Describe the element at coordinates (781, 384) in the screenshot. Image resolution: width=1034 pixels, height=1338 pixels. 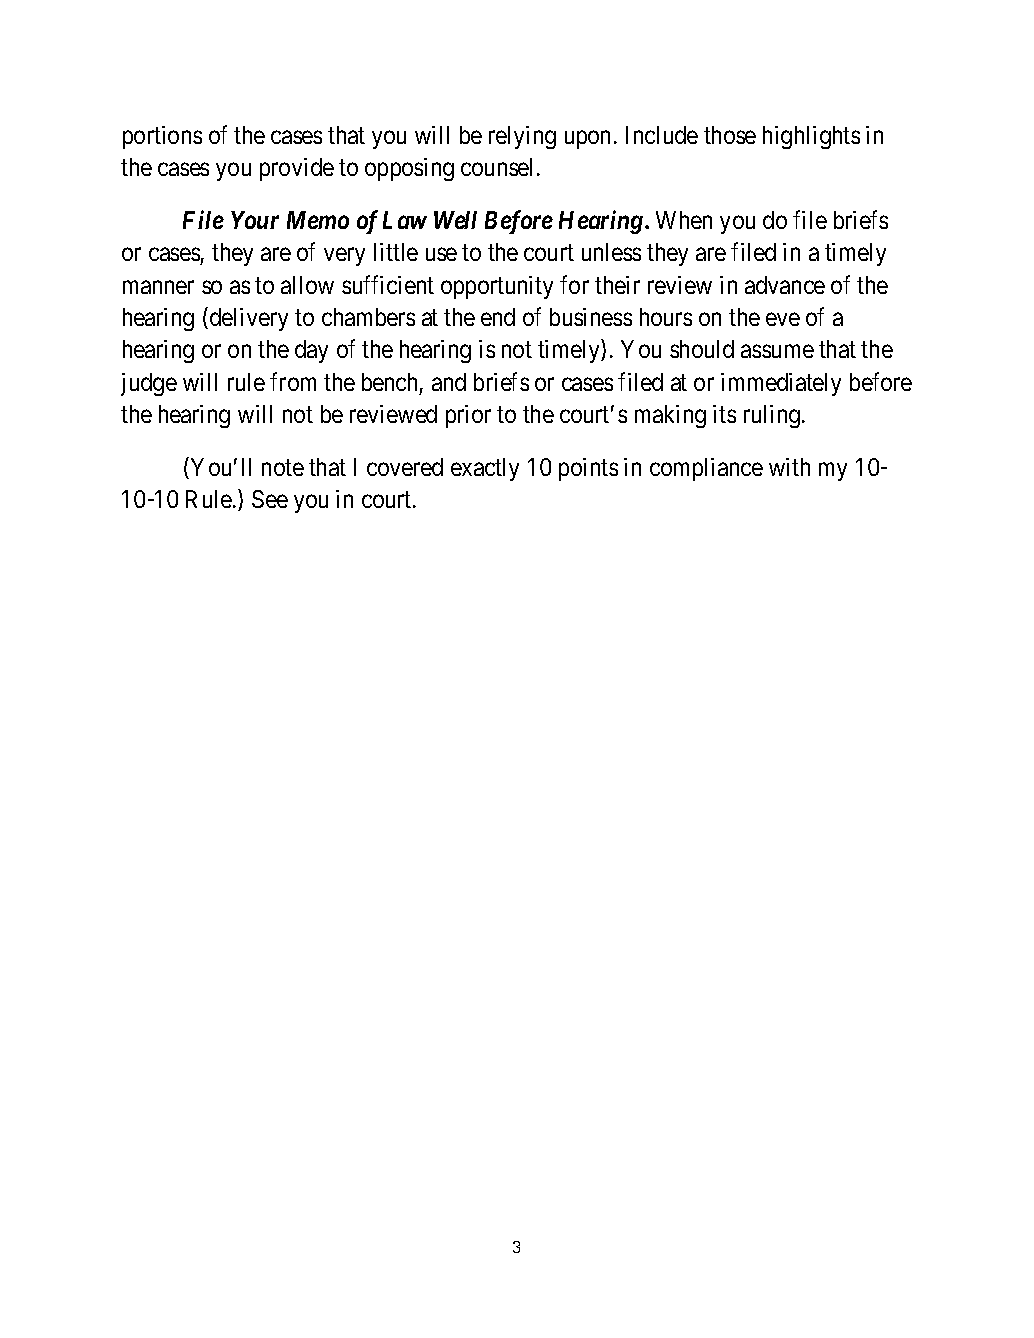
I see `immediately` at that location.
